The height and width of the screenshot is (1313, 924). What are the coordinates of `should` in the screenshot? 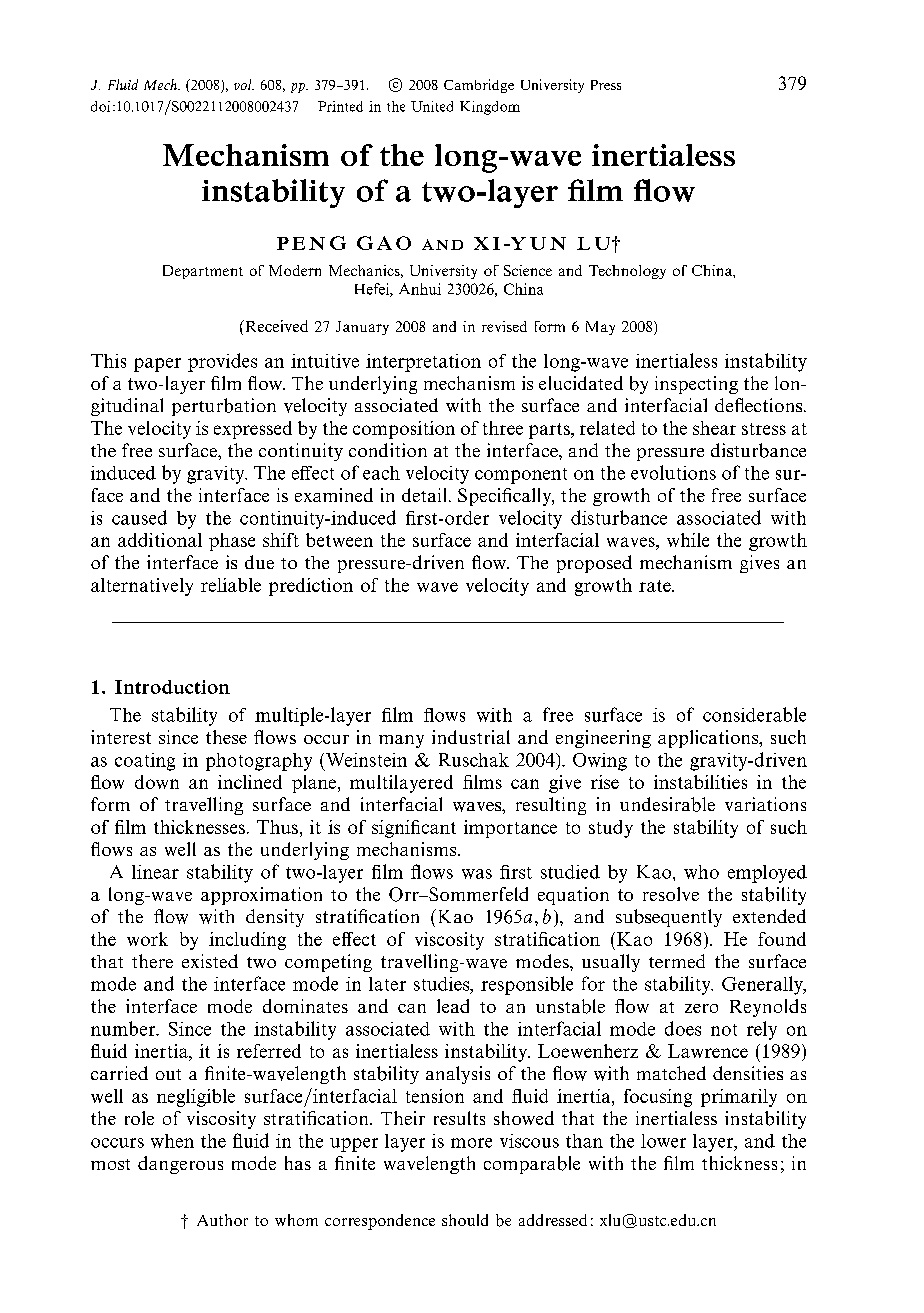 It's located at (465, 1220).
